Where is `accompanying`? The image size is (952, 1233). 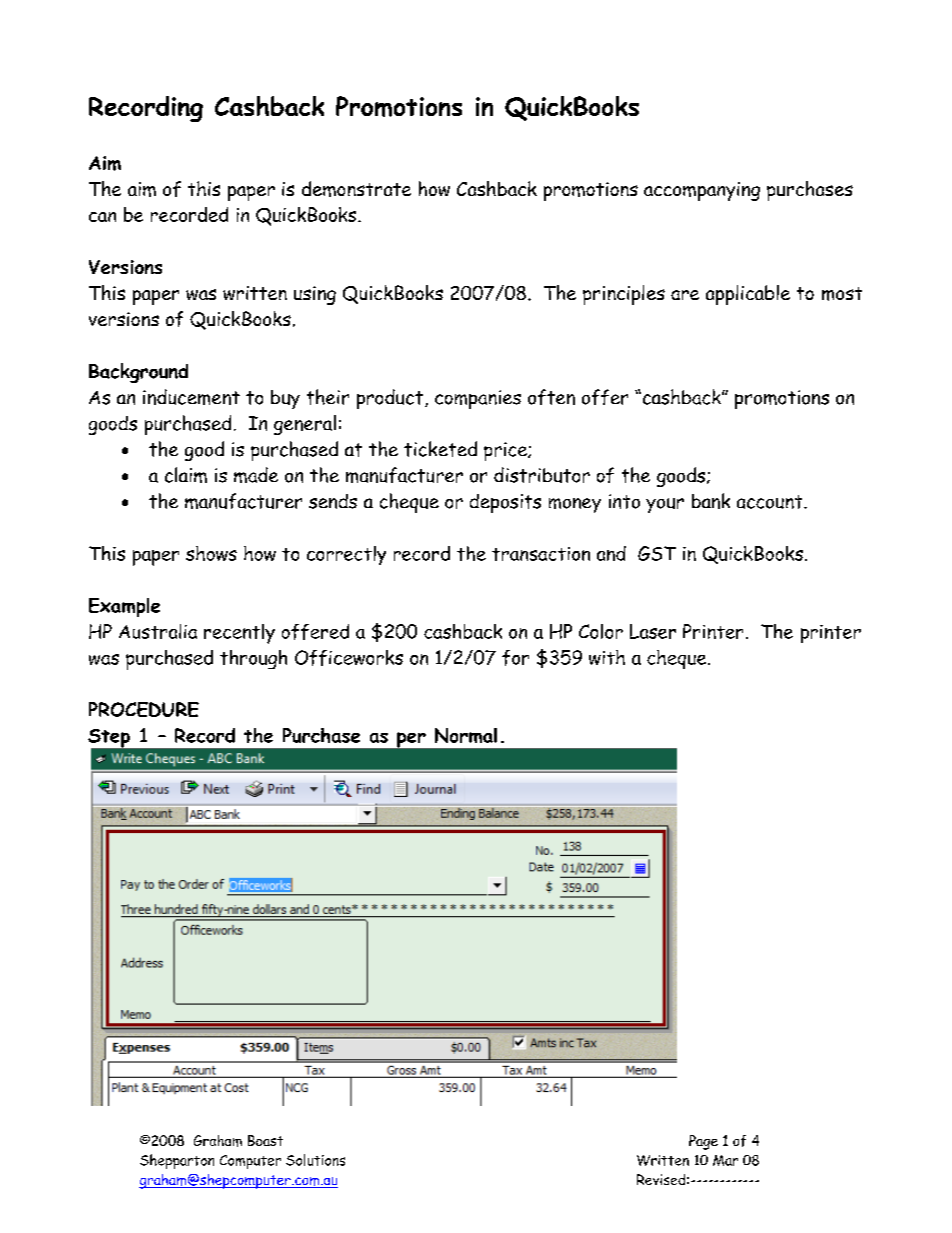 accompanying is located at coordinates (702, 191).
